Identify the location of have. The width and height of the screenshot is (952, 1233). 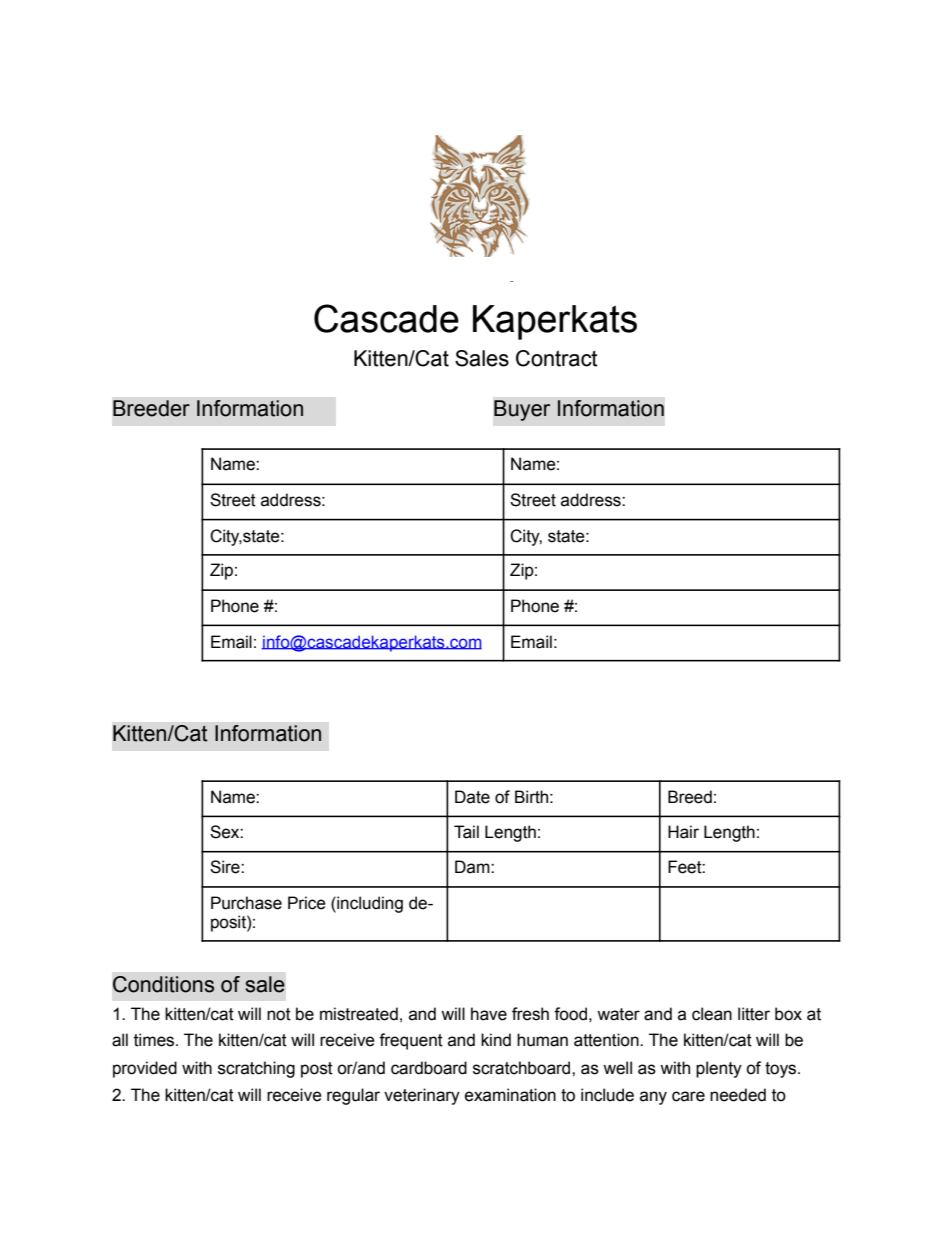
(489, 1014).
